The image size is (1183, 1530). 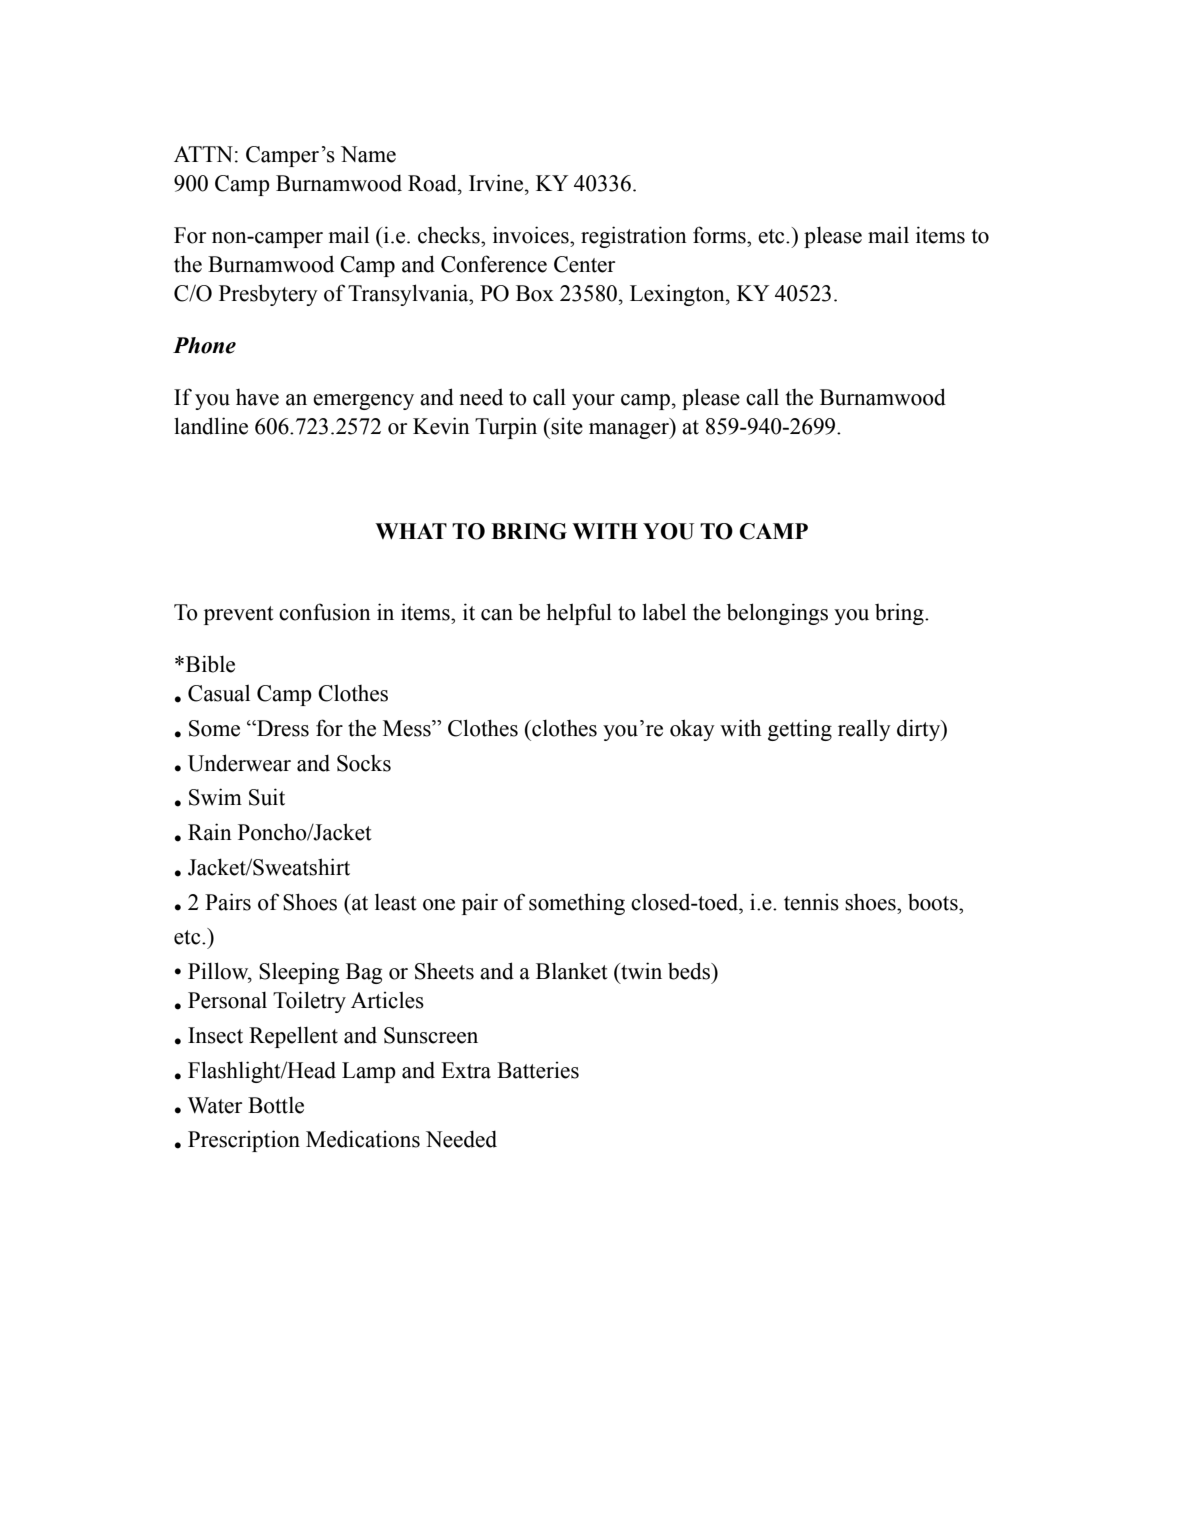 What do you see at coordinates (690, 971) in the image?
I see `beds` at bounding box center [690, 971].
